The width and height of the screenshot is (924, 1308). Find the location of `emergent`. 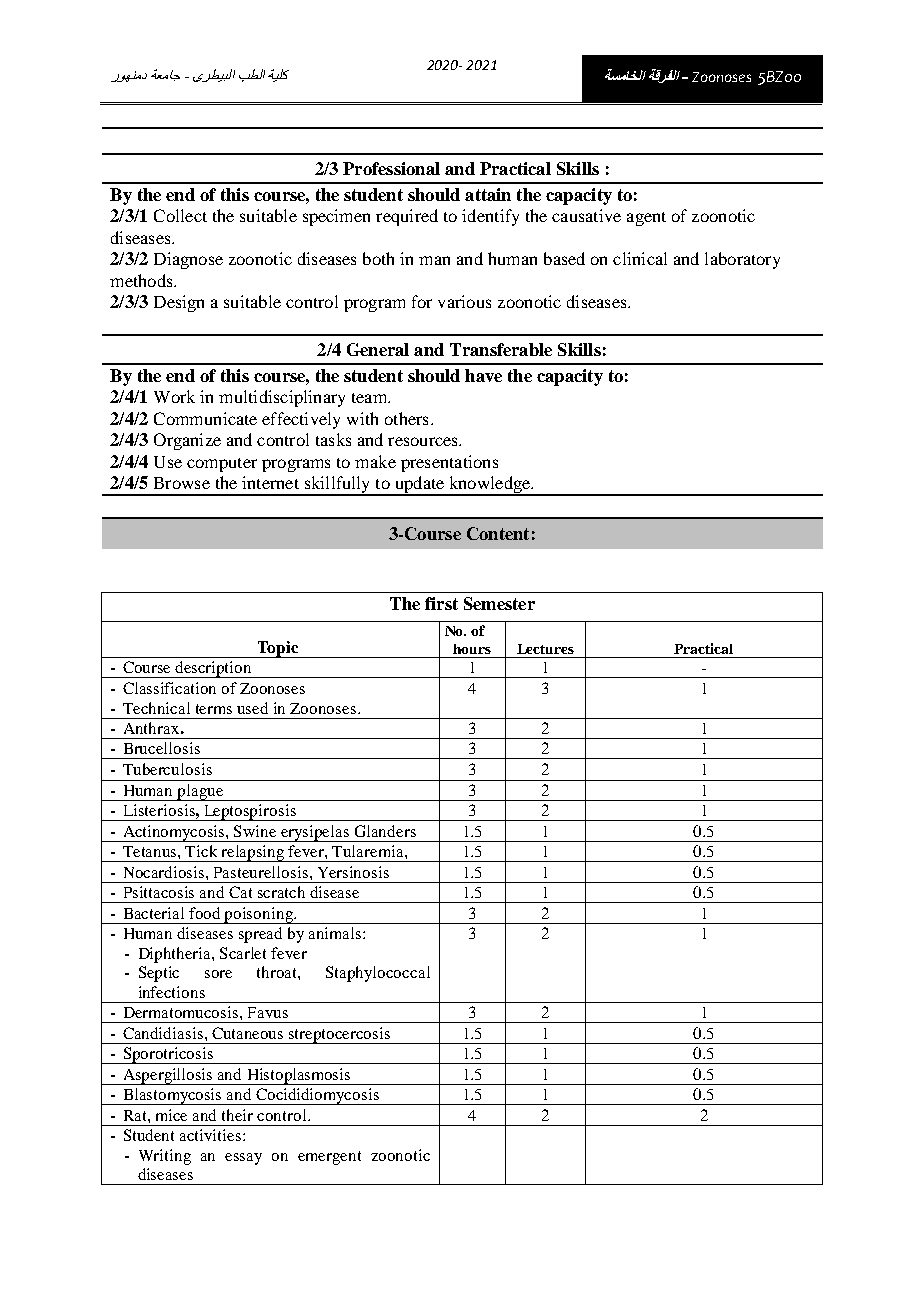

emergent is located at coordinates (329, 1158).
